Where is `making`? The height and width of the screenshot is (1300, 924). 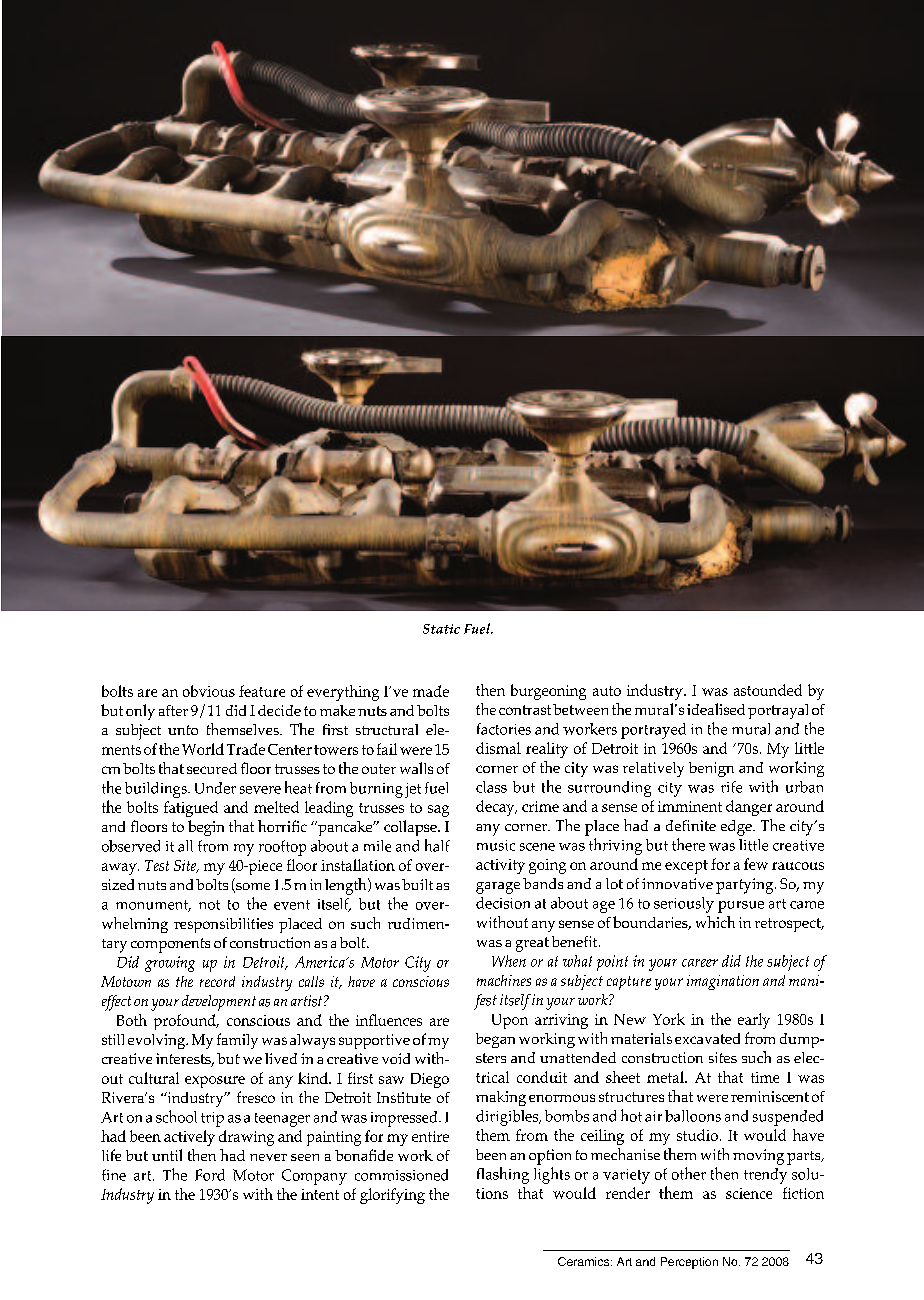
making is located at coordinates (501, 1098).
